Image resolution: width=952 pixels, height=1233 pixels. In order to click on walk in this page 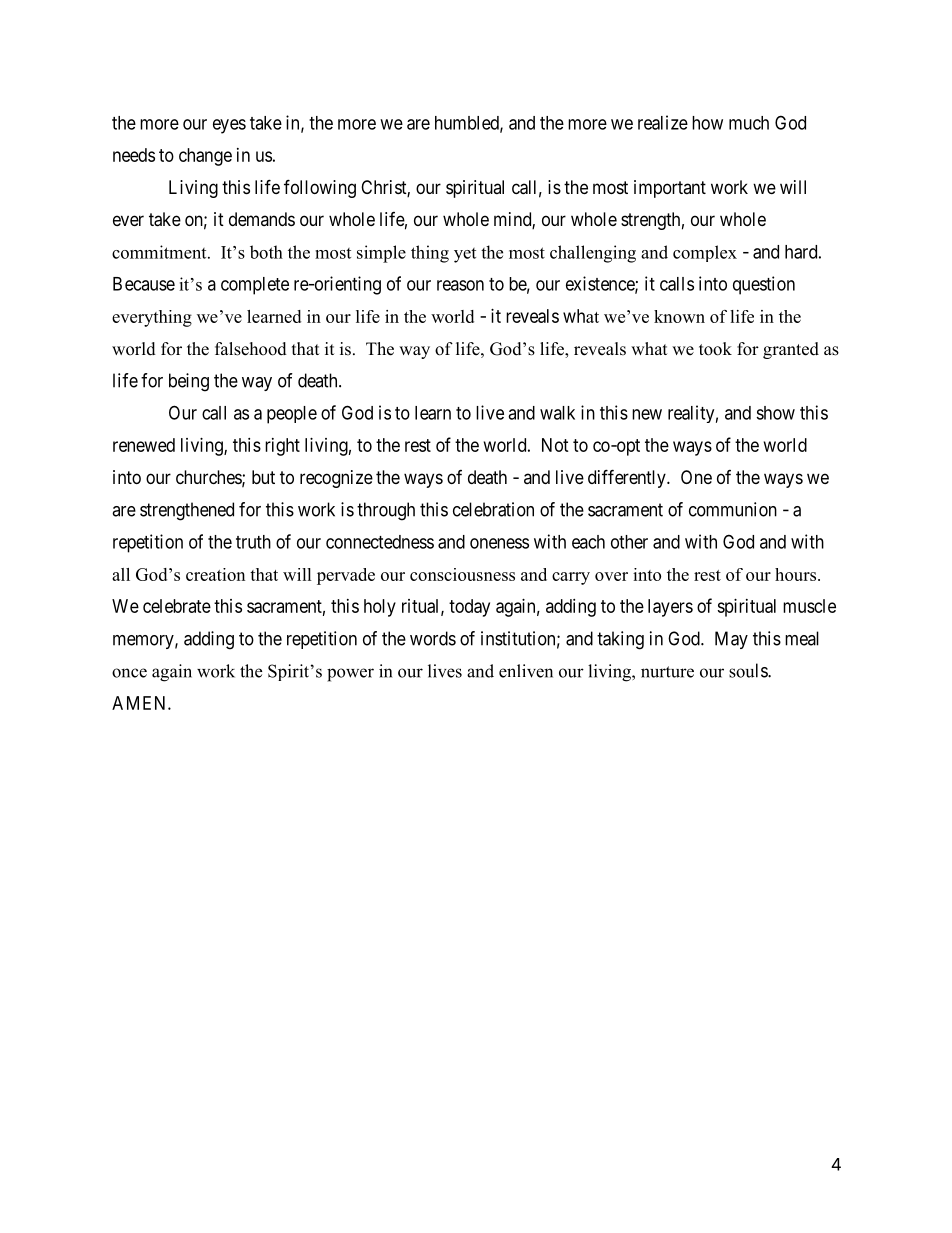, I will do `click(557, 413)`.
